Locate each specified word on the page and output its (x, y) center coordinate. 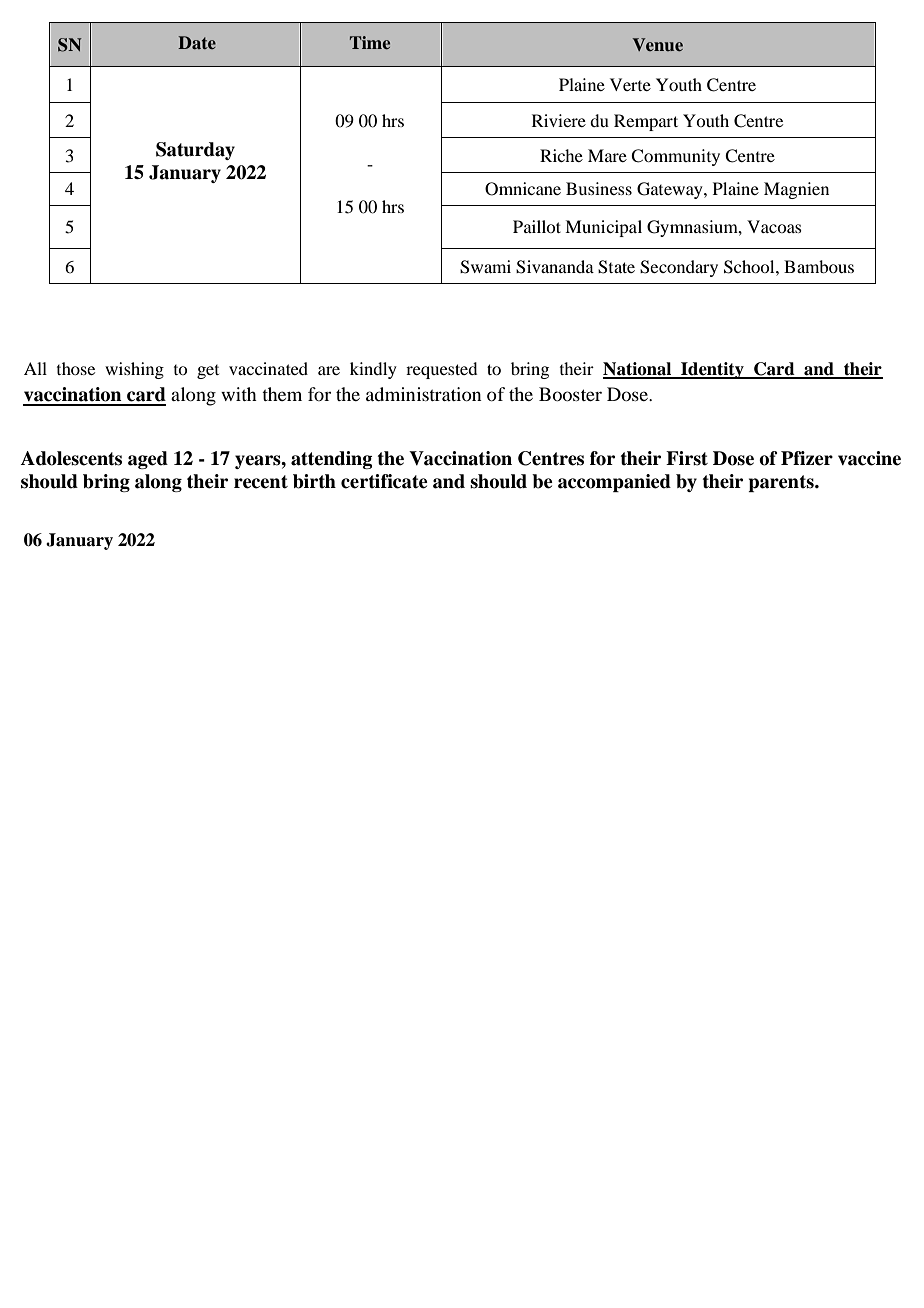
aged (148, 460)
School (750, 267)
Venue (658, 44)
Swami (485, 267)
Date (197, 42)
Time (370, 42)
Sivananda (555, 267)
